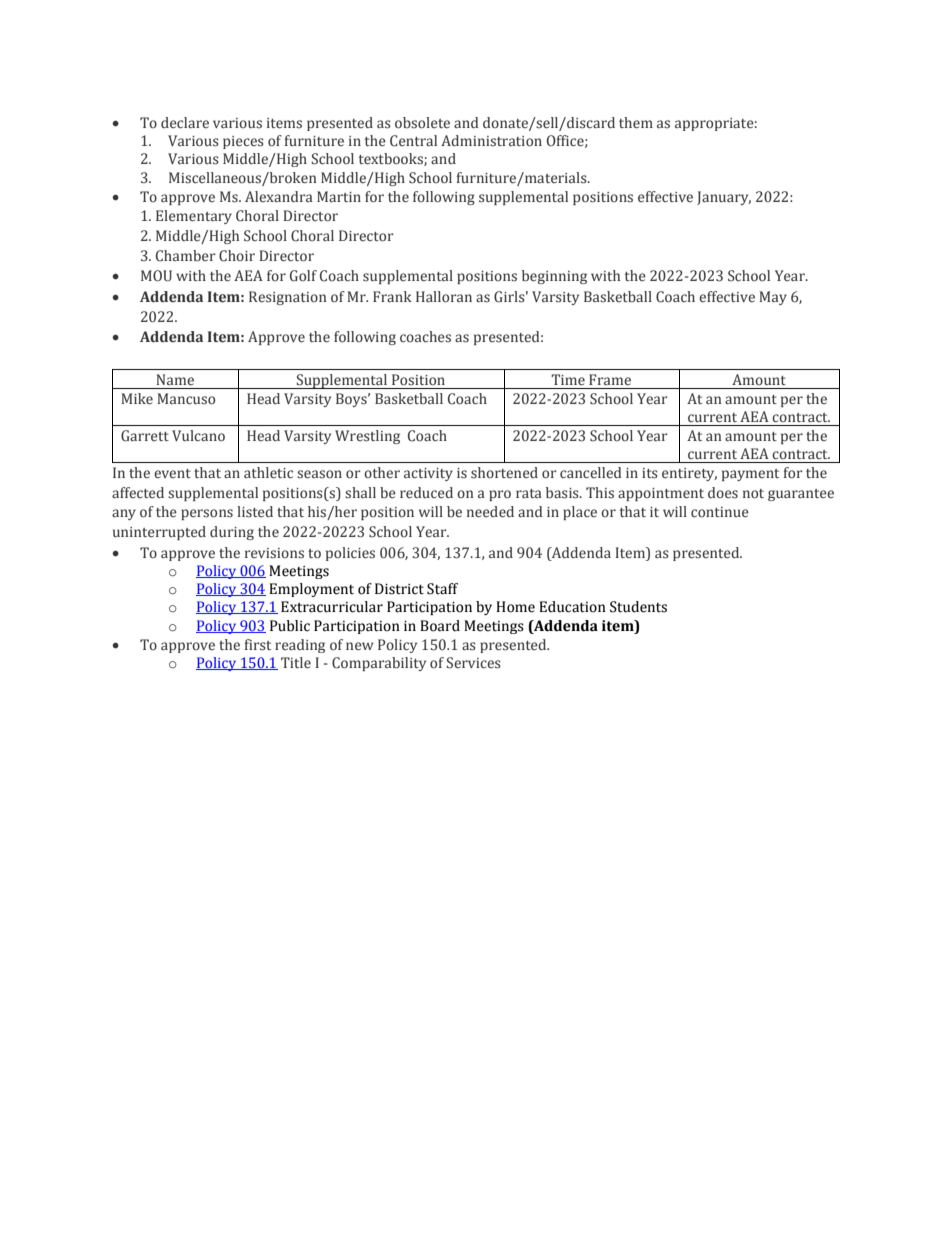 The image size is (952, 1233). What do you see at coordinates (636, 123) in the document?
I see `them` at bounding box center [636, 123].
